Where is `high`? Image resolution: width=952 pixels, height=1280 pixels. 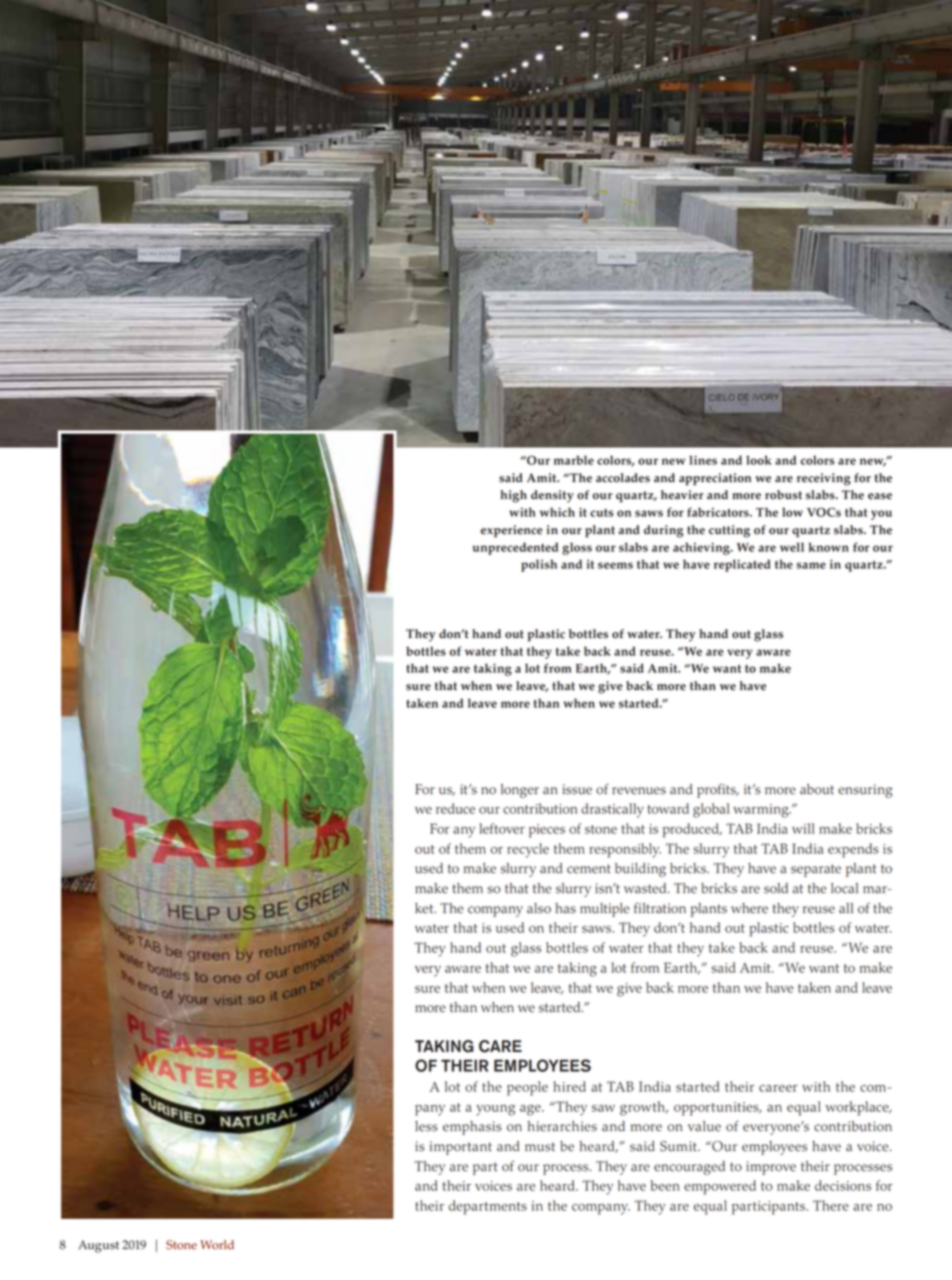 high is located at coordinates (513, 496).
